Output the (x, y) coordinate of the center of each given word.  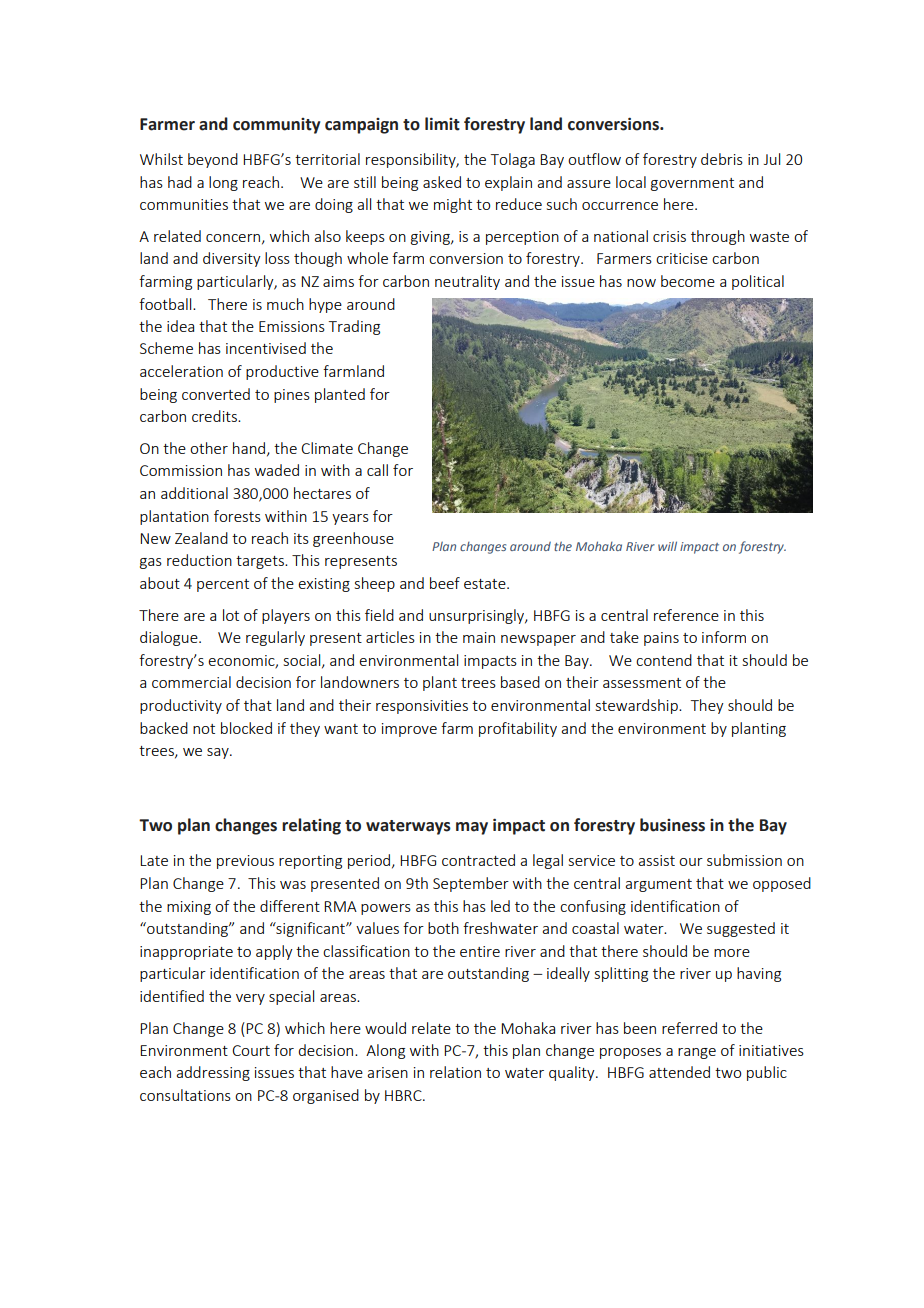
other (209, 448)
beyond (213, 160)
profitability (518, 729)
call (377, 470)
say (219, 753)
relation (455, 1072)
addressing (213, 1073)
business (672, 825)
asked (442, 182)
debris (722, 159)
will (667, 546)
